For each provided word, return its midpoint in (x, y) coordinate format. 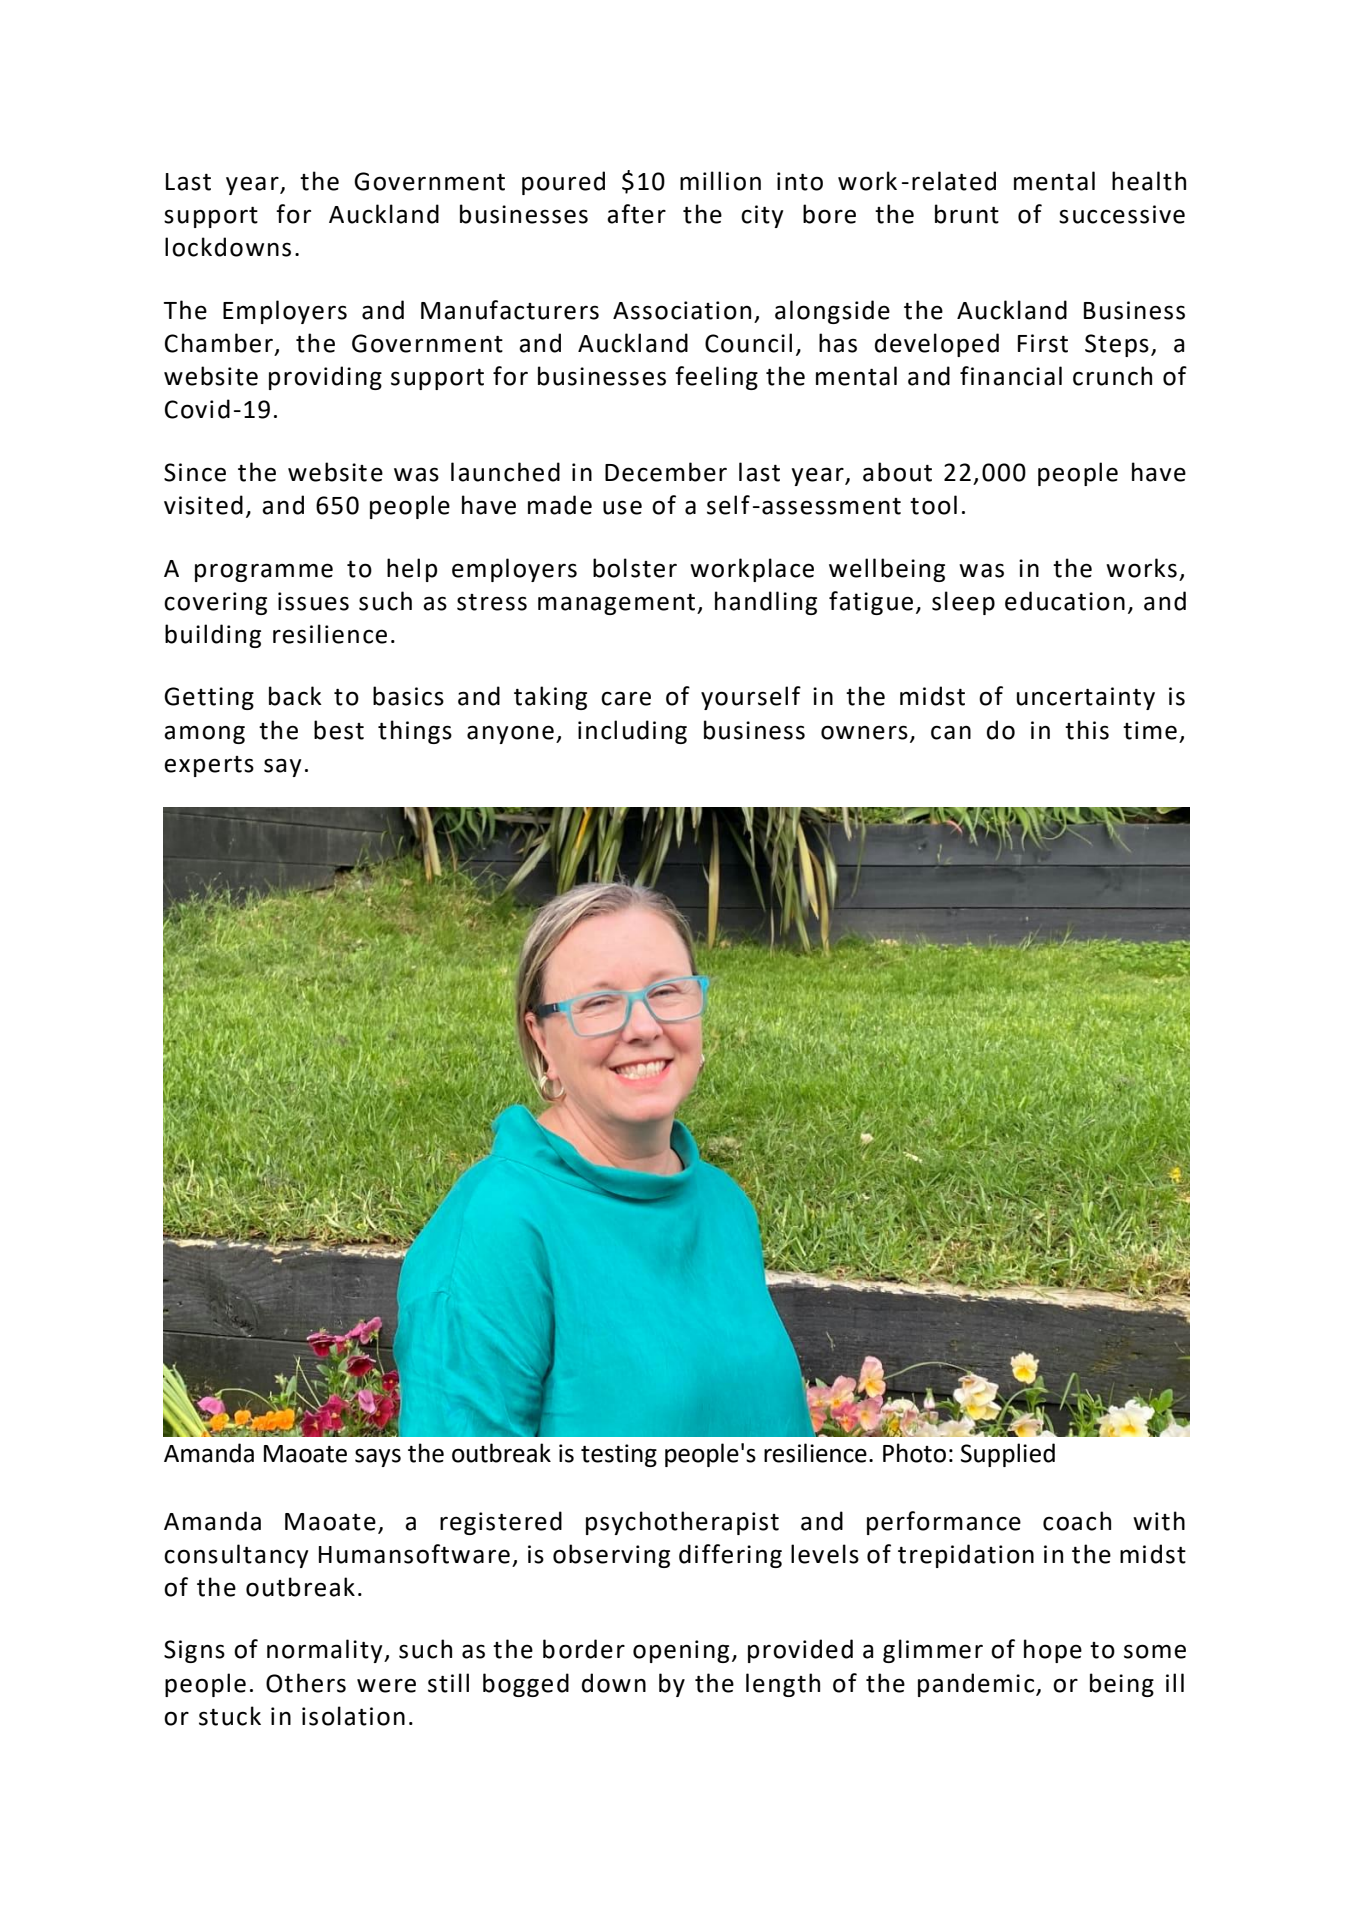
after (636, 214)
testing (619, 1455)
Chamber (219, 343)
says (378, 1457)
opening (681, 1651)
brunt (967, 214)
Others (306, 1683)
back (295, 696)
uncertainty (1086, 698)
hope (1053, 1651)
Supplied (1008, 1455)
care (626, 698)
